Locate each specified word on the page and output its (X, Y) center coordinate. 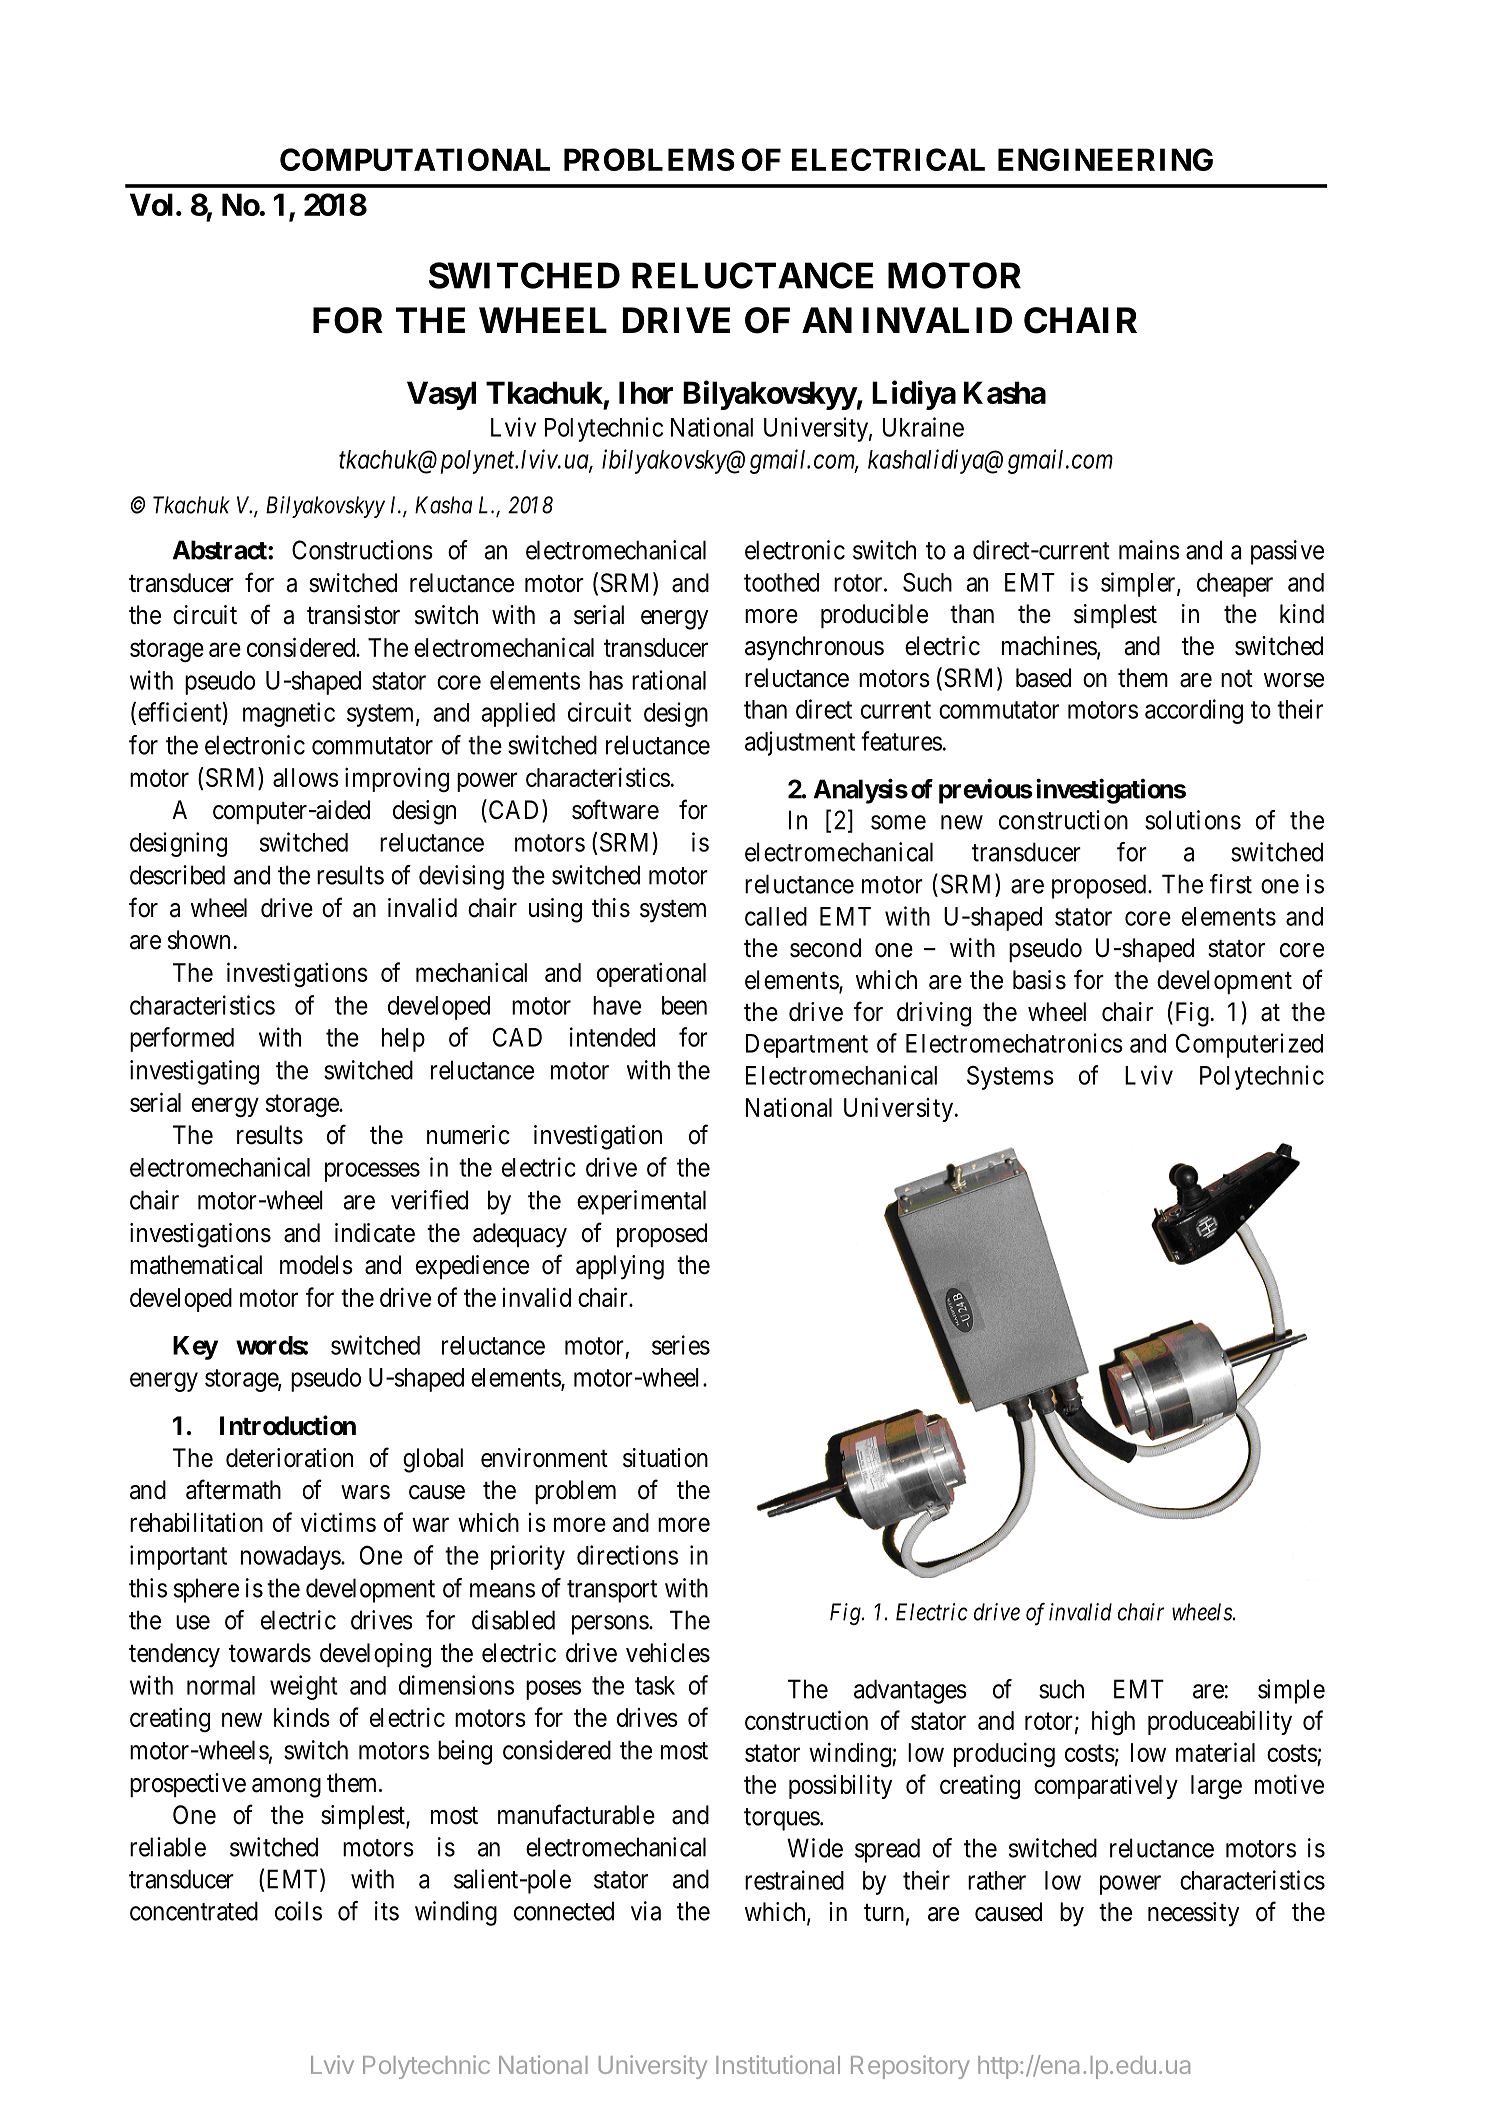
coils (298, 1911)
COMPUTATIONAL (415, 159)
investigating (194, 1072)
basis (1039, 980)
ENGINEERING (1105, 159)
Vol (151, 204)
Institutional (778, 2064)
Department (807, 1046)
